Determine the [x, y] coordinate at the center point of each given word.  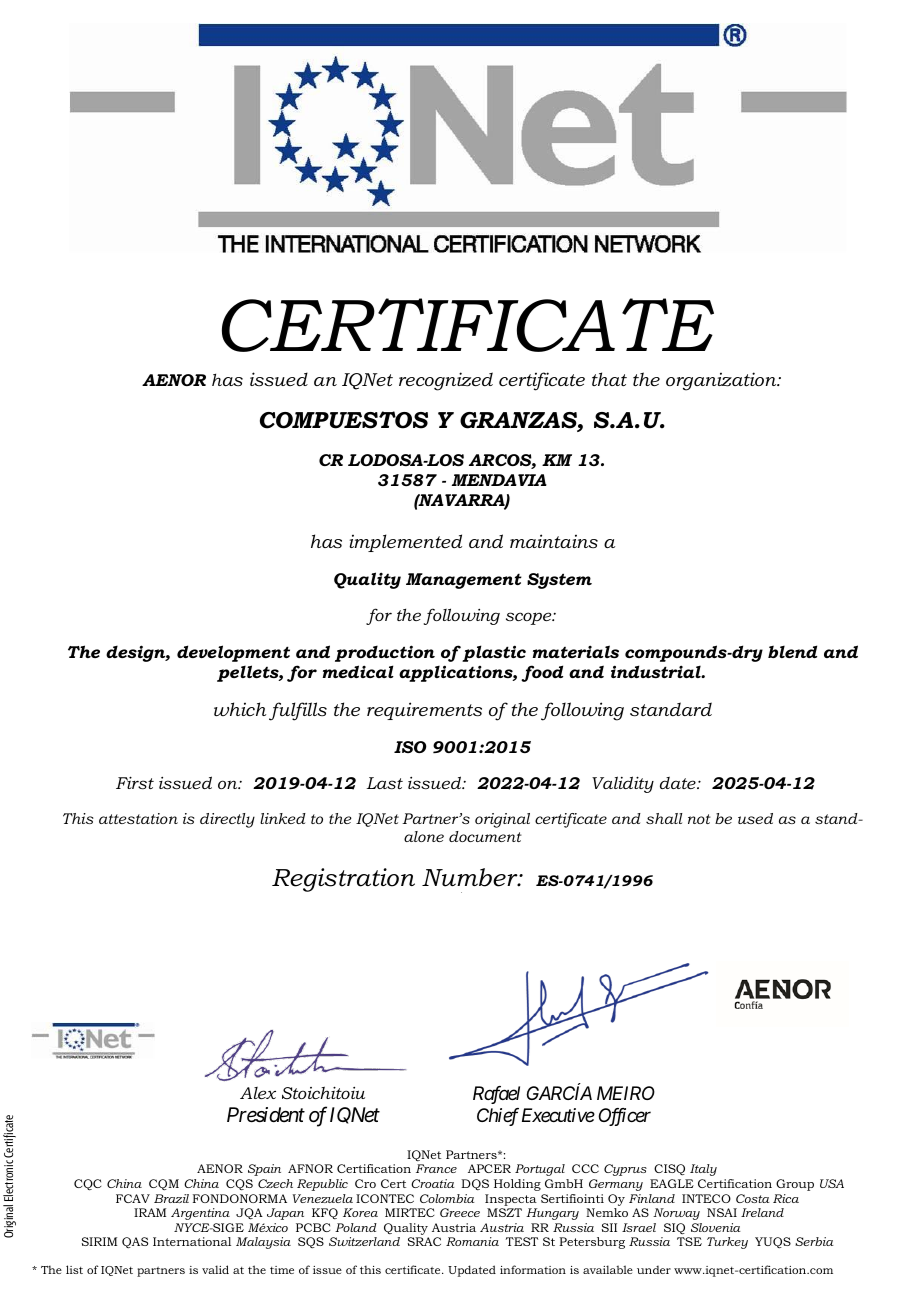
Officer [624, 1117]
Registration [343, 880]
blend [792, 651]
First [135, 782]
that [609, 379]
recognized [446, 381]
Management [464, 581]
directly [227, 820]
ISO [410, 747]
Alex [258, 1093]
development [233, 653]
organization [722, 381]
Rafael [496, 1095]
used [755, 818]
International [192, 1241]
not [699, 819]
